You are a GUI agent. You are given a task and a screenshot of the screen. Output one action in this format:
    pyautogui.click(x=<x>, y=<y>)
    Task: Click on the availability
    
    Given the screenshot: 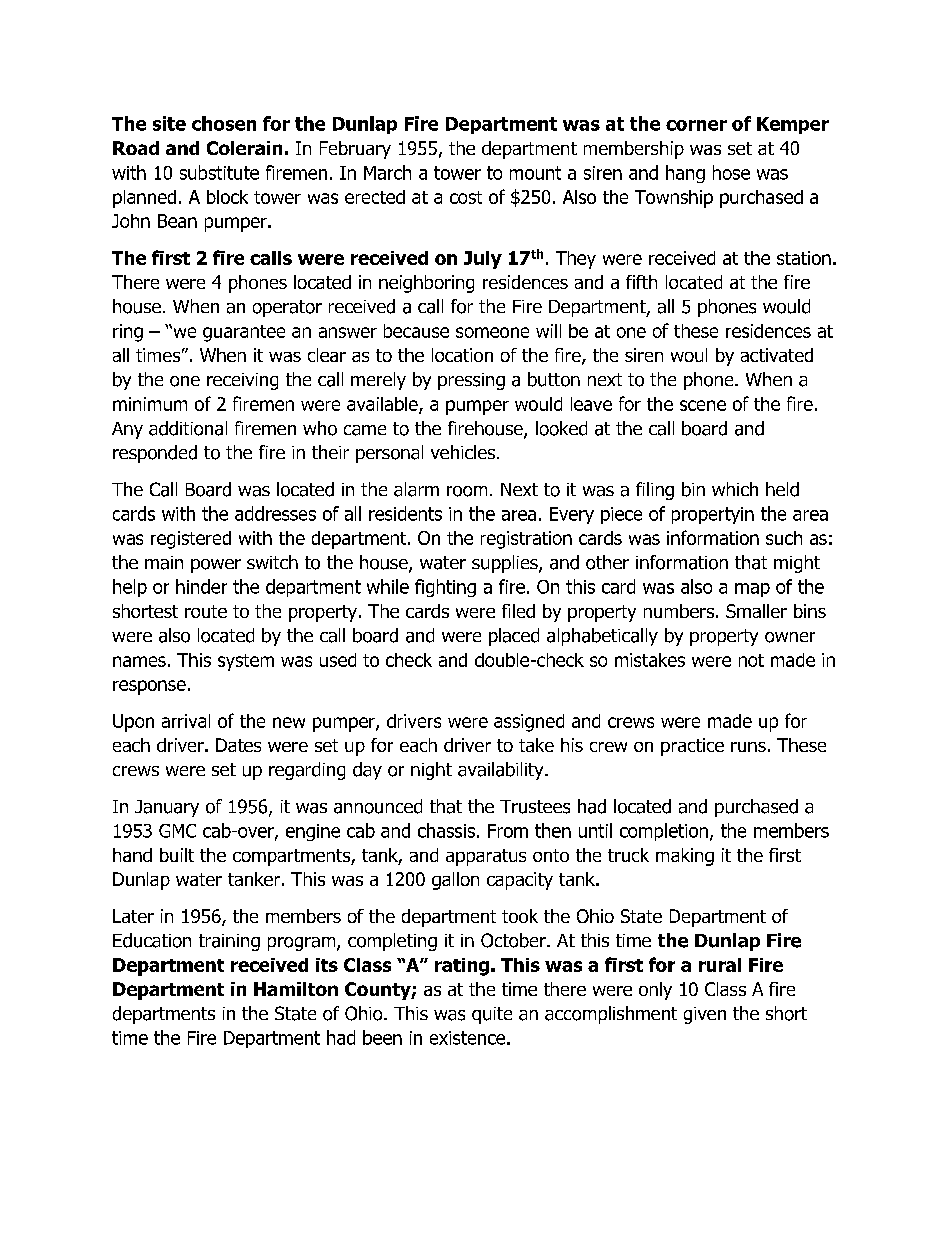 What is the action you would take?
    pyautogui.click(x=502, y=771)
